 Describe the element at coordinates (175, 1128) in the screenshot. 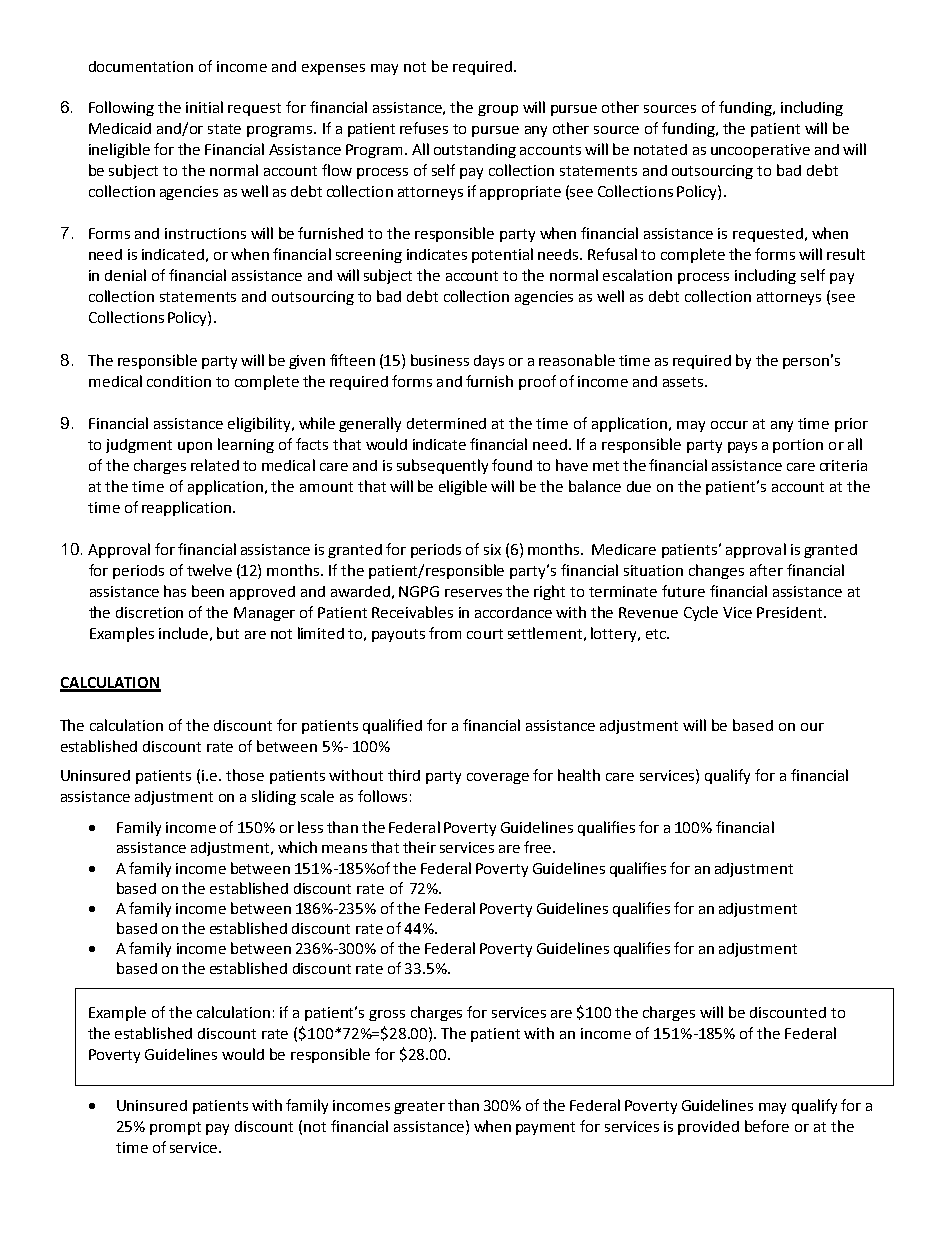

I see `prompt` at that location.
